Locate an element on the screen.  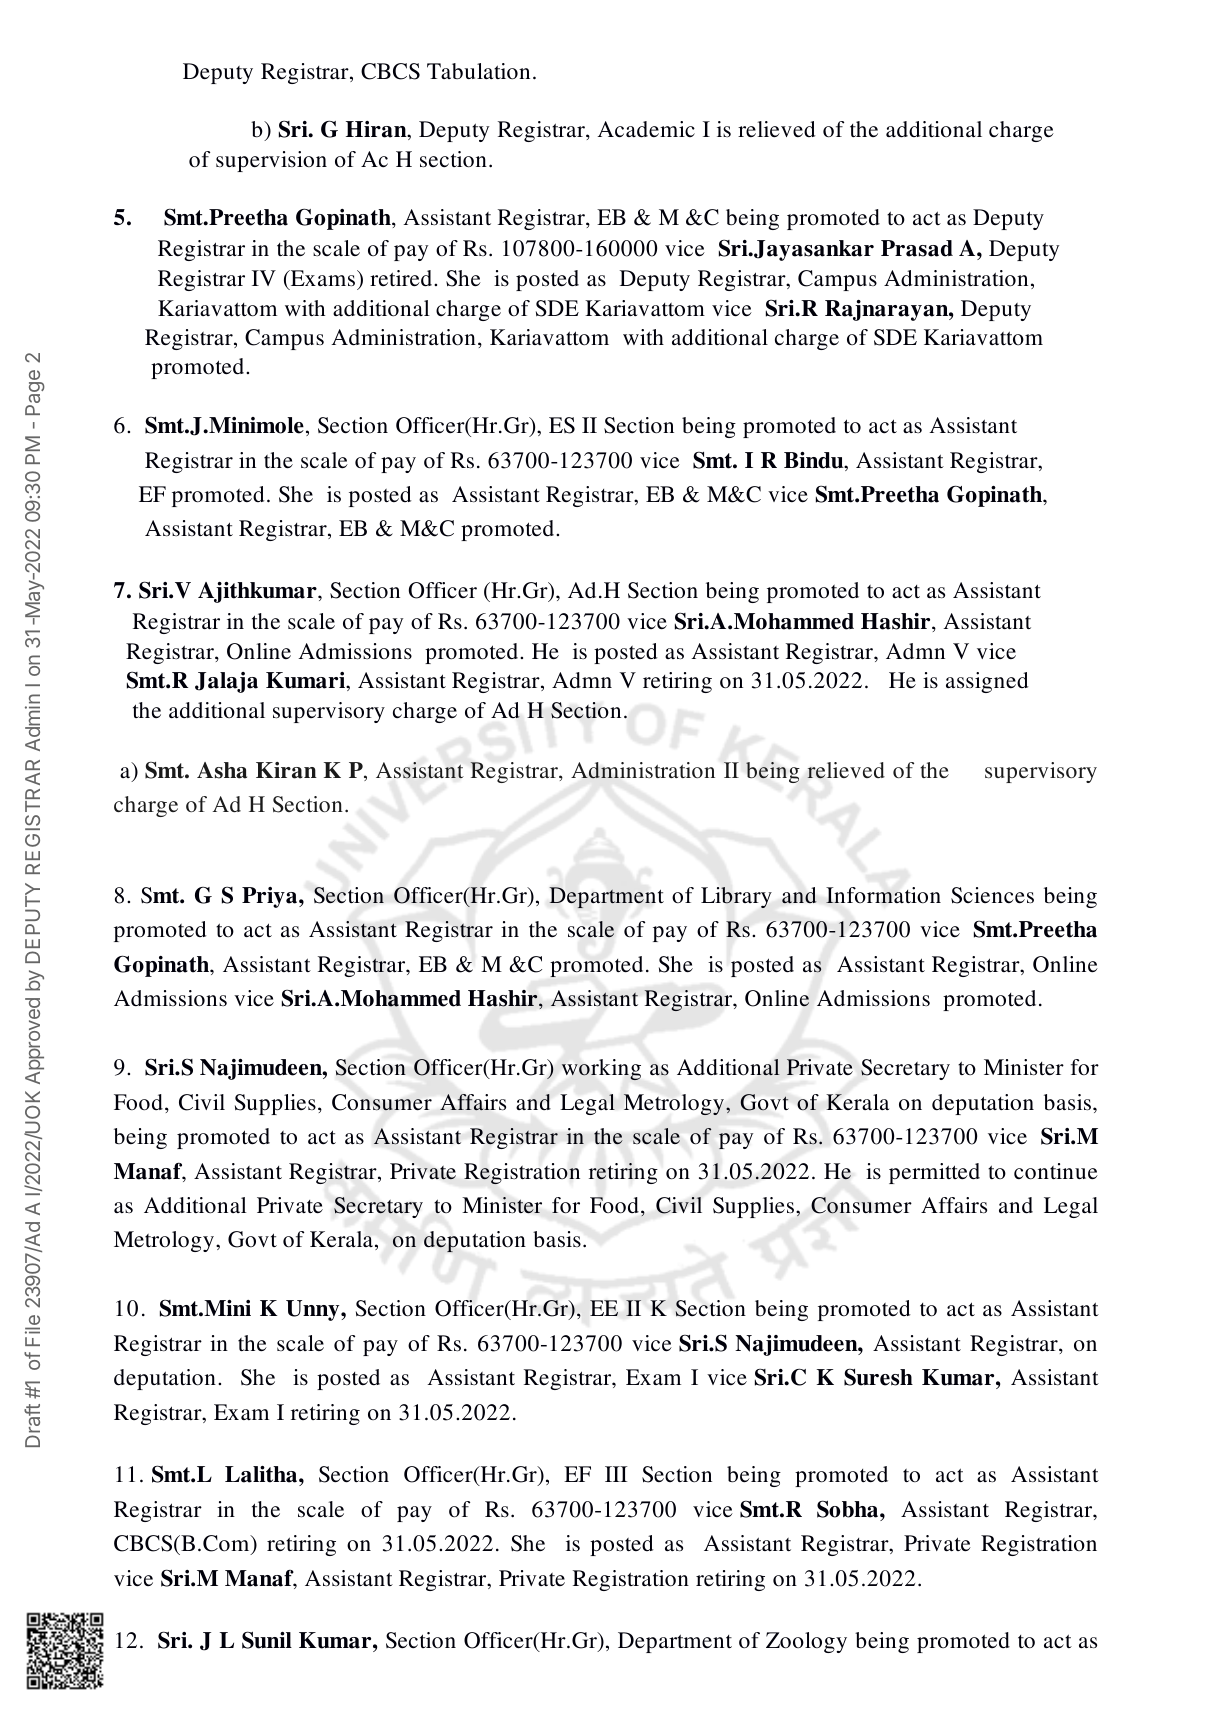
Zoology is located at coordinates (806, 1642).
